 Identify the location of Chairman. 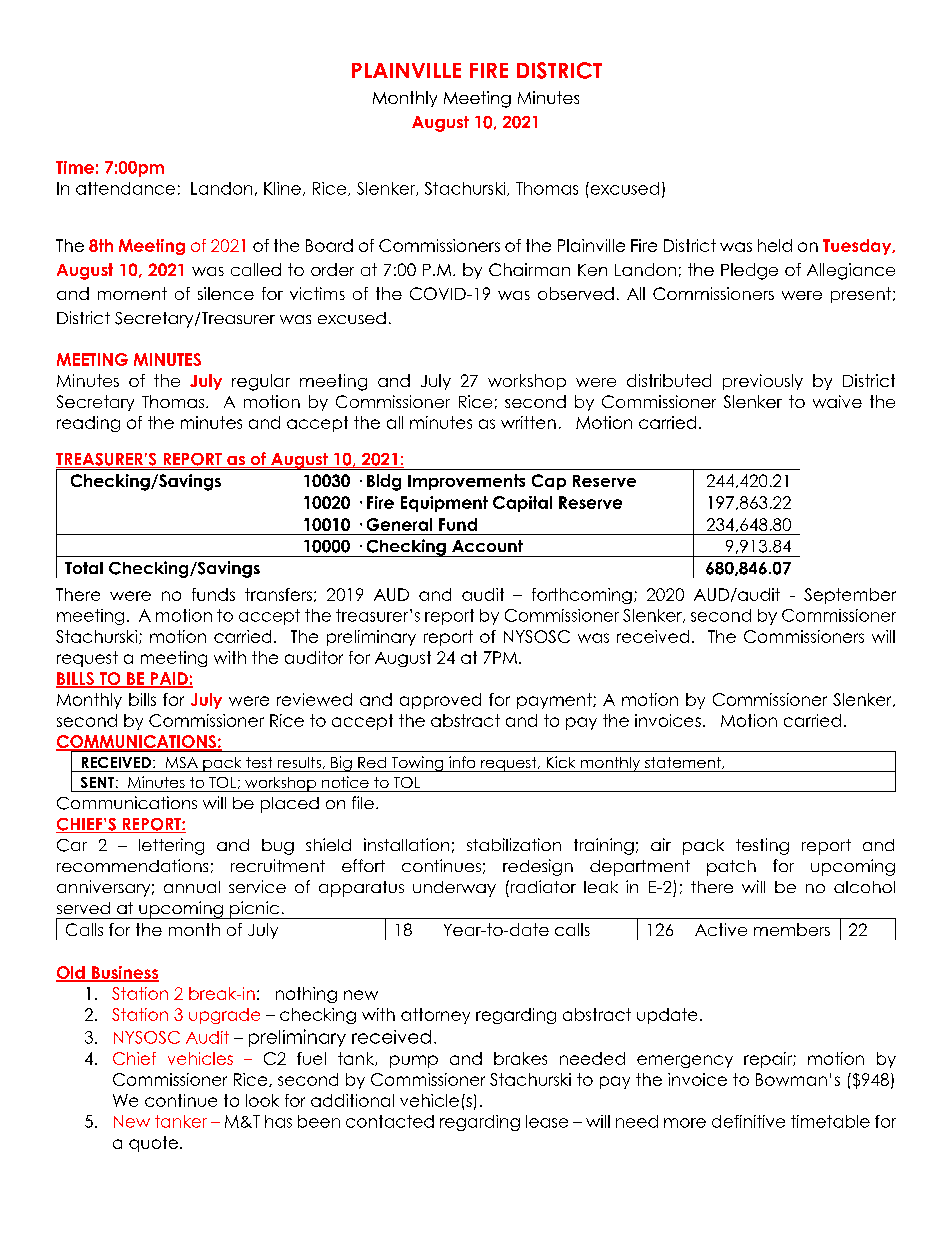
(529, 269).
